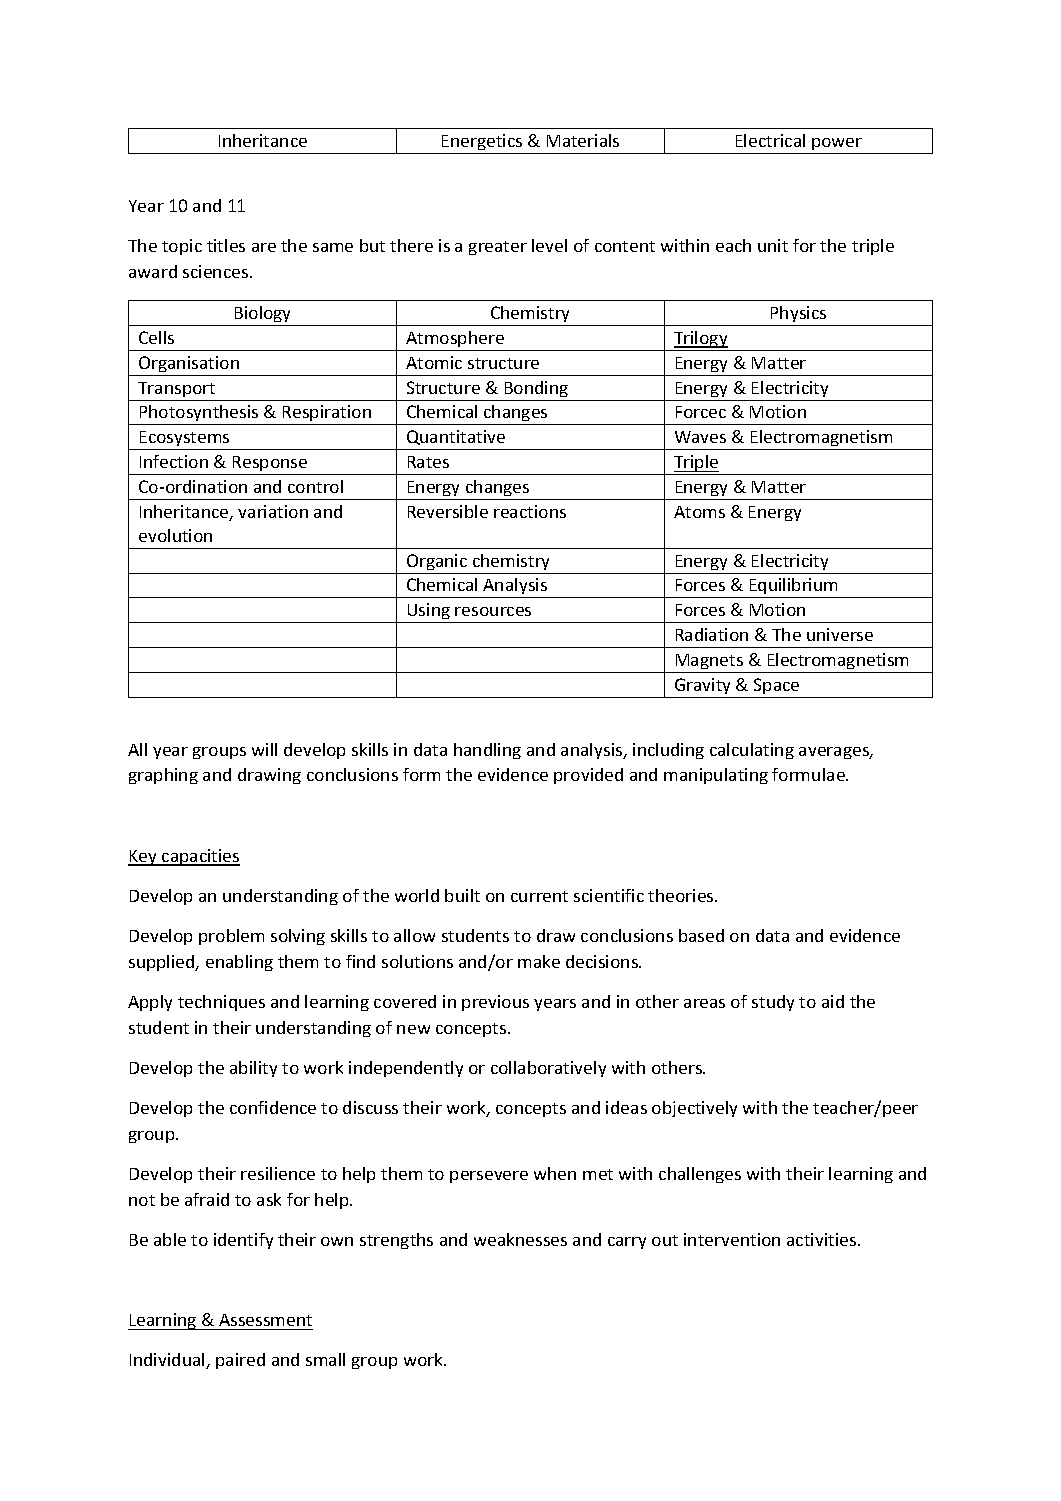 The image size is (1061, 1501). Describe the element at coordinates (226, 245) in the document. I see `titles` at that location.
